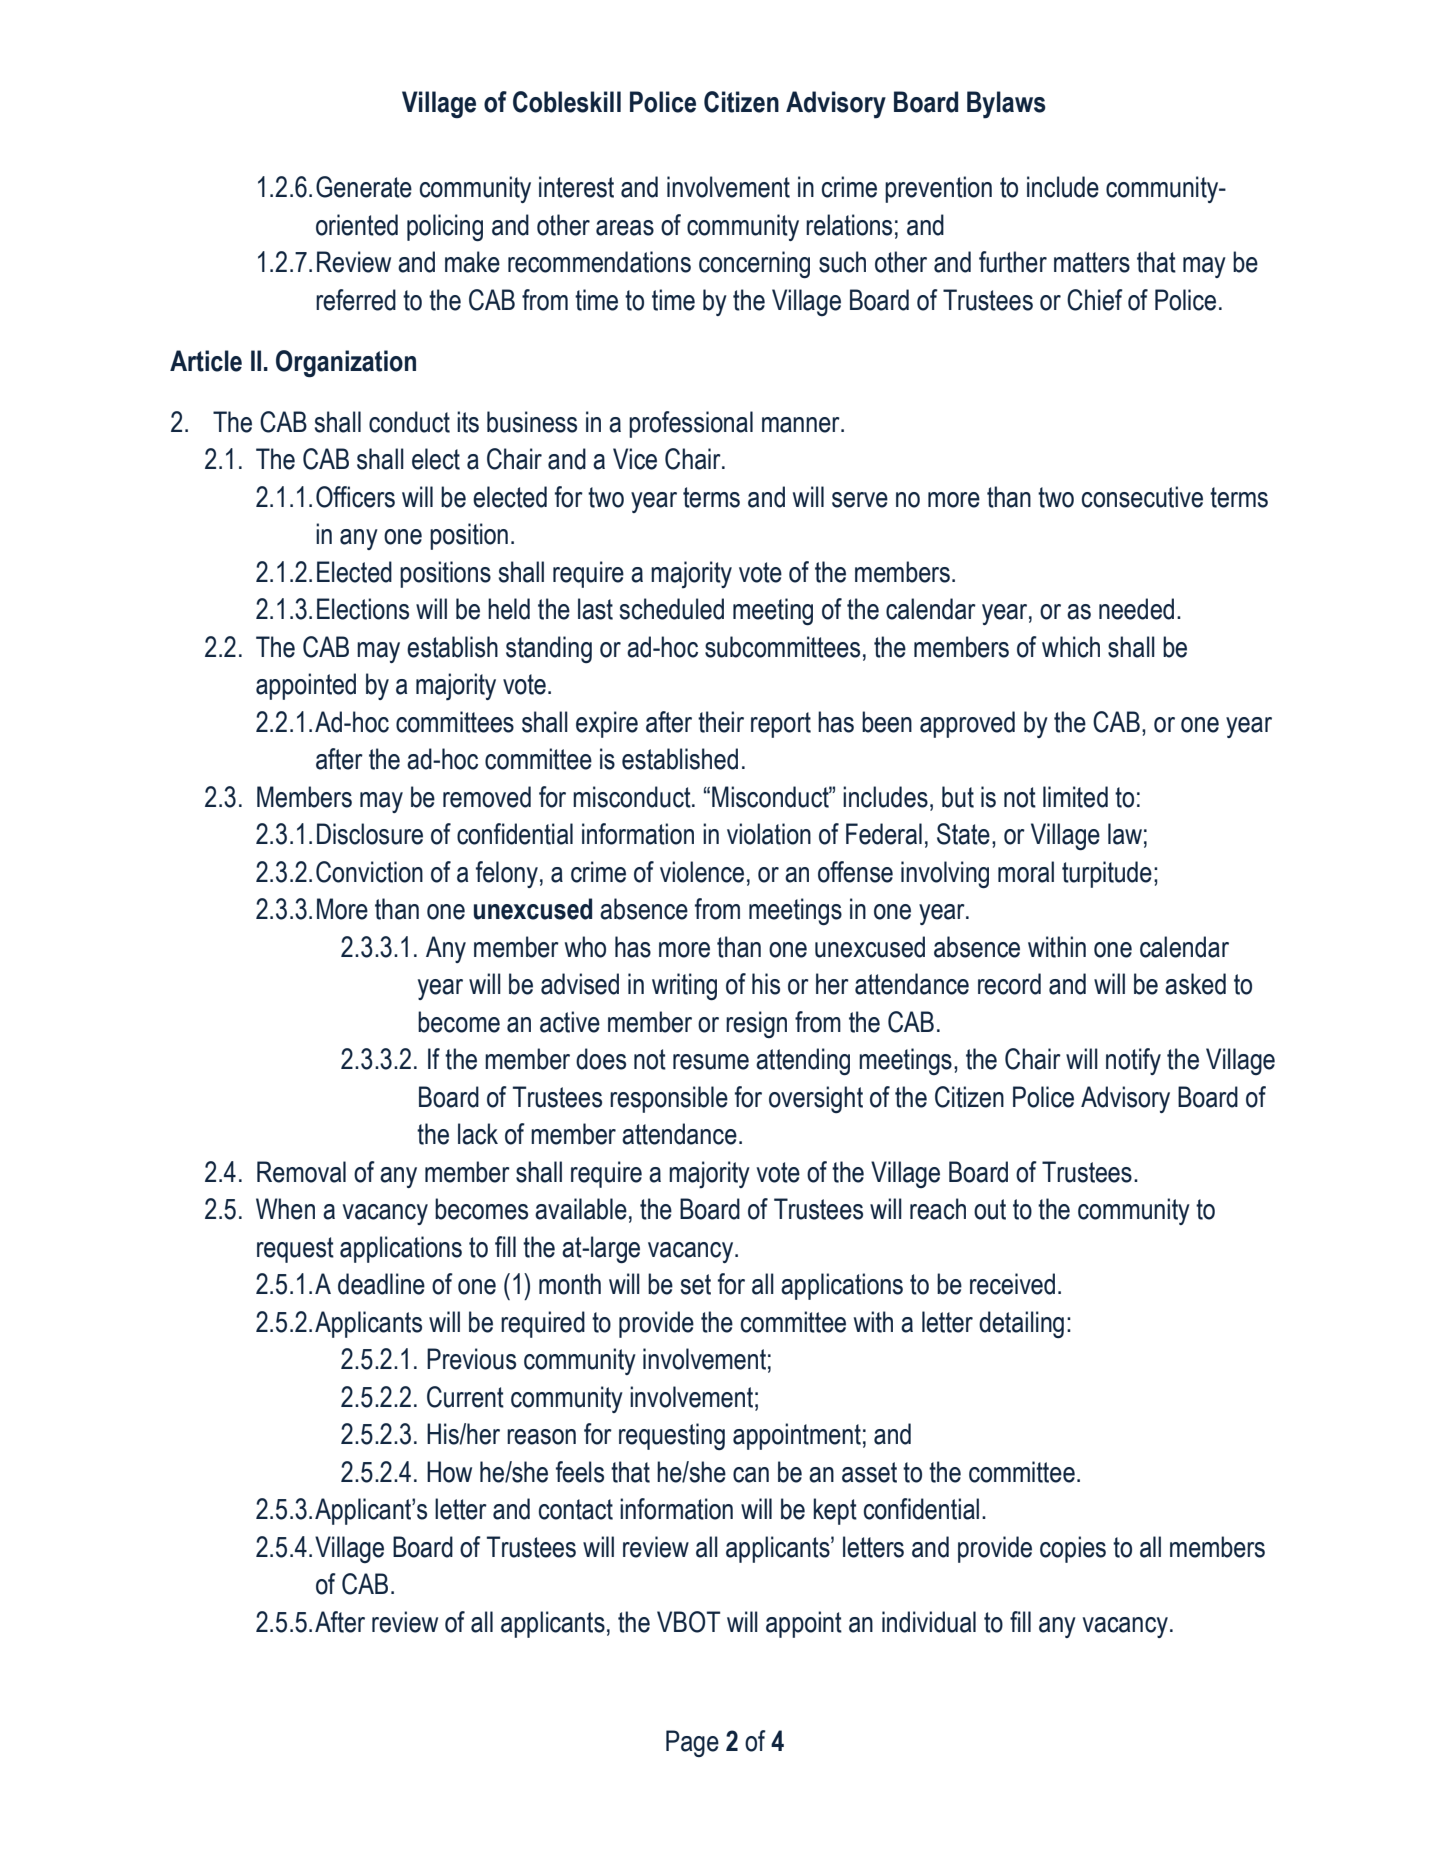 The image size is (1449, 1875). What do you see at coordinates (356, 300) in the page?
I see `referred` at bounding box center [356, 300].
